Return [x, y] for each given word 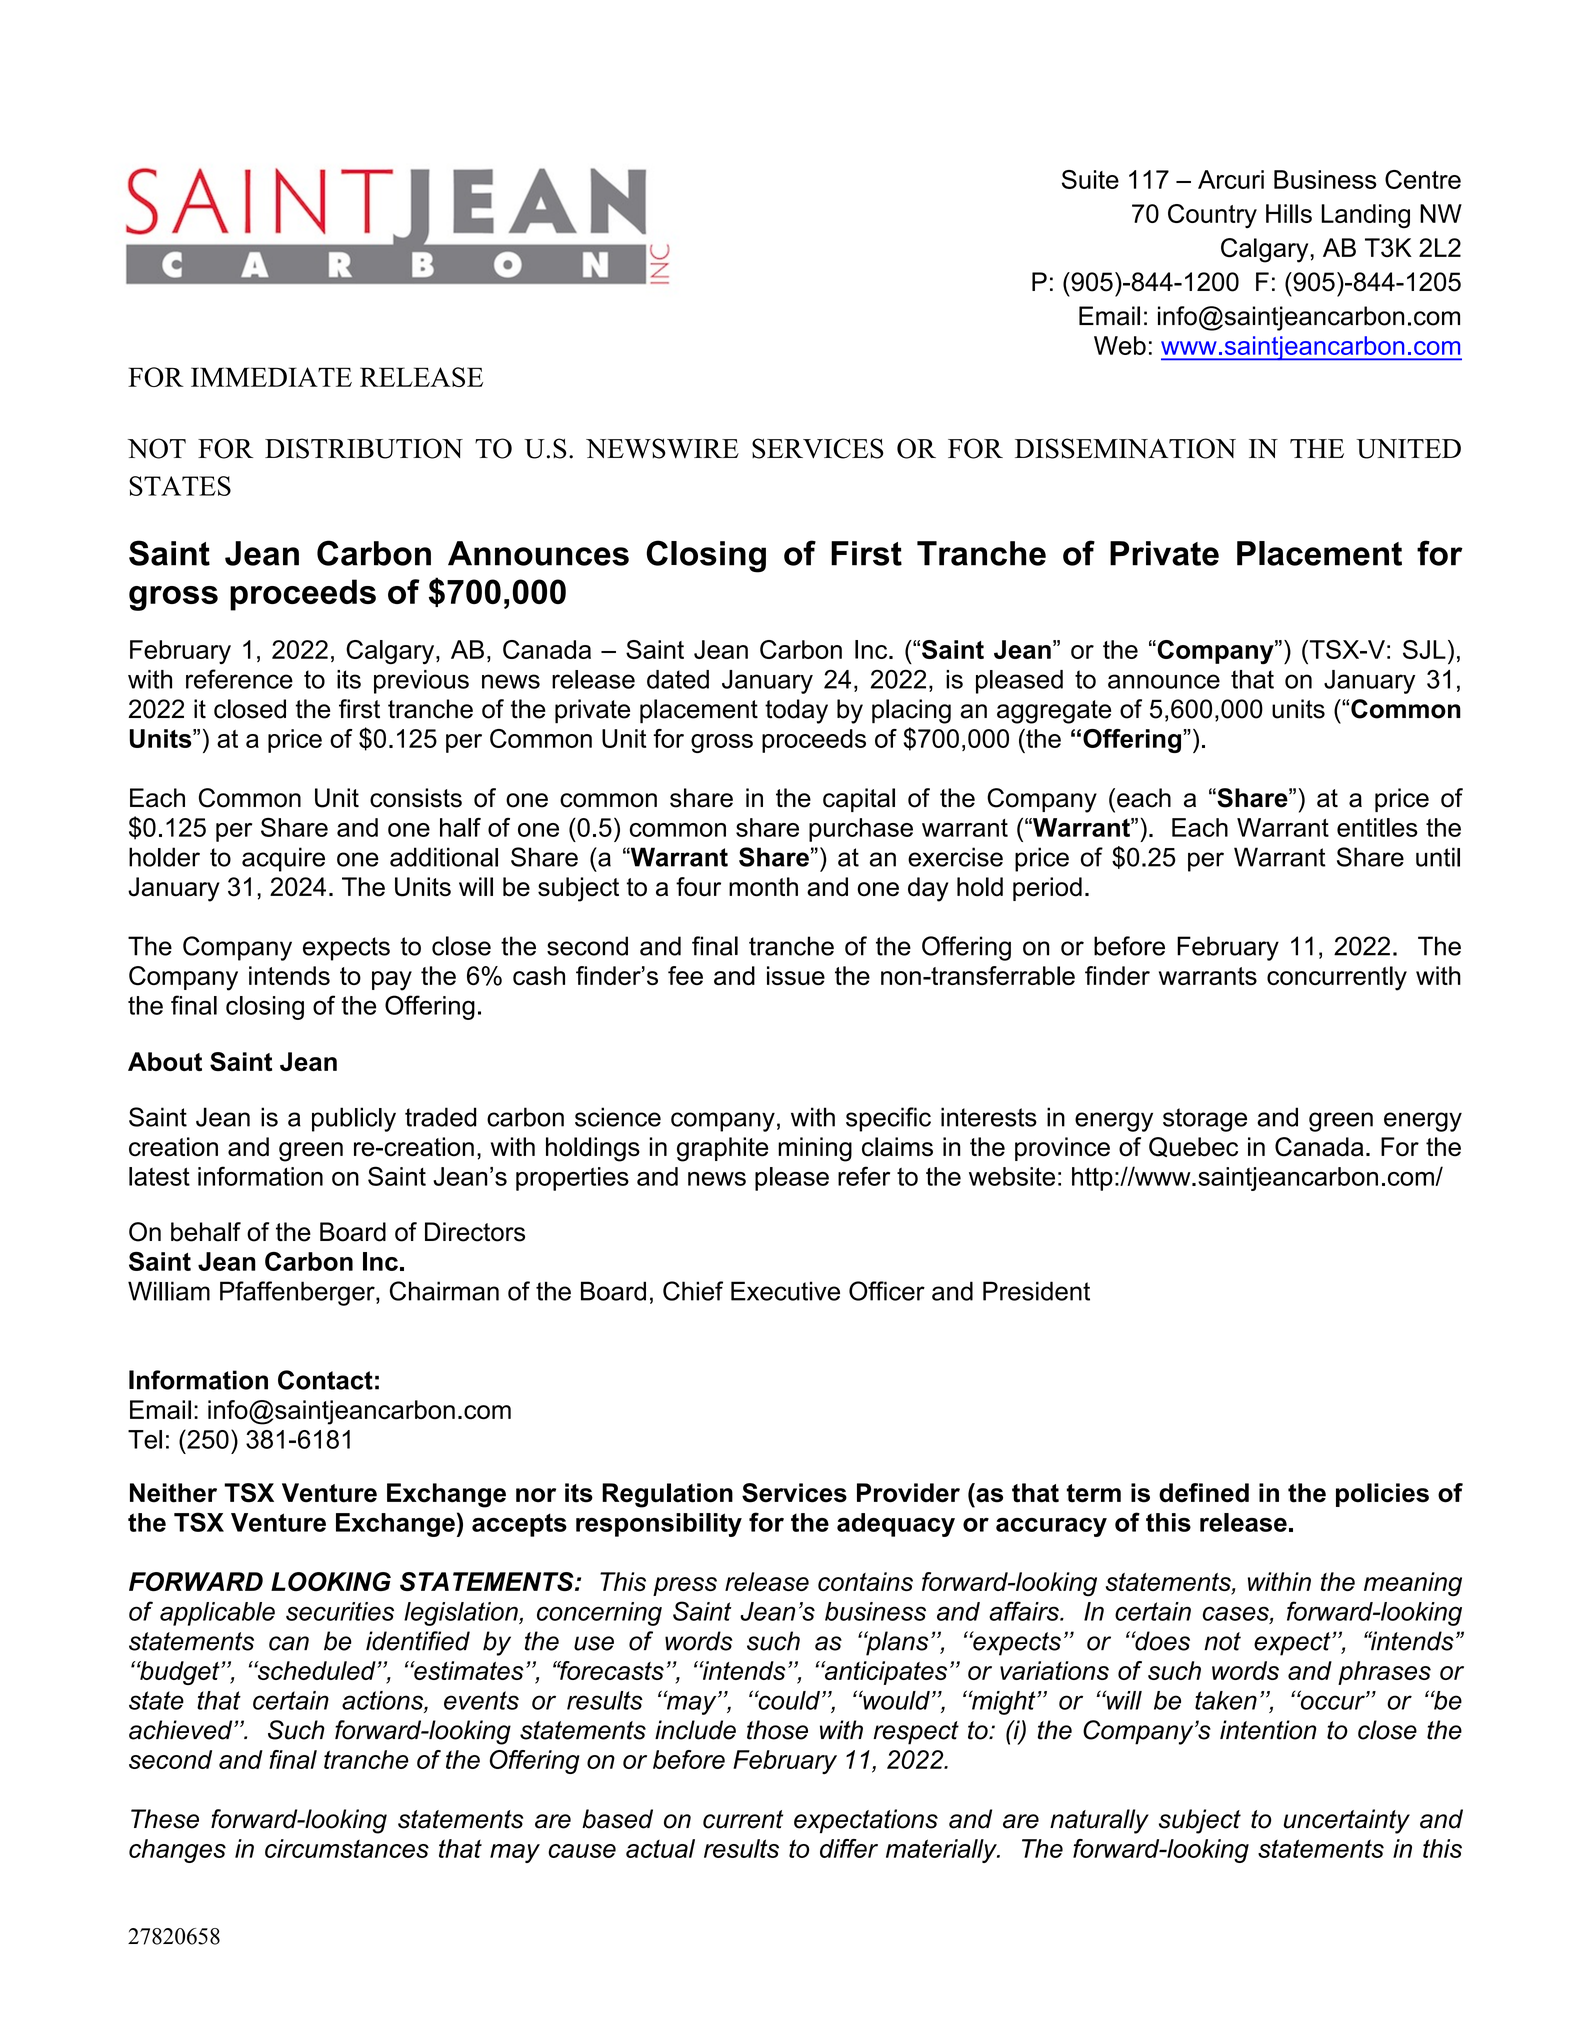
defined [1204, 1493]
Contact [325, 1380]
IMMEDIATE [271, 377]
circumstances [347, 1848]
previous [421, 682]
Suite [1090, 179]
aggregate [1054, 712]
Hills [1289, 213]
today [796, 711]
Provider [908, 1493]
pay [392, 981]
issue [796, 975]
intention [1268, 1730]
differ [849, 1848]
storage [1205, 1120]
